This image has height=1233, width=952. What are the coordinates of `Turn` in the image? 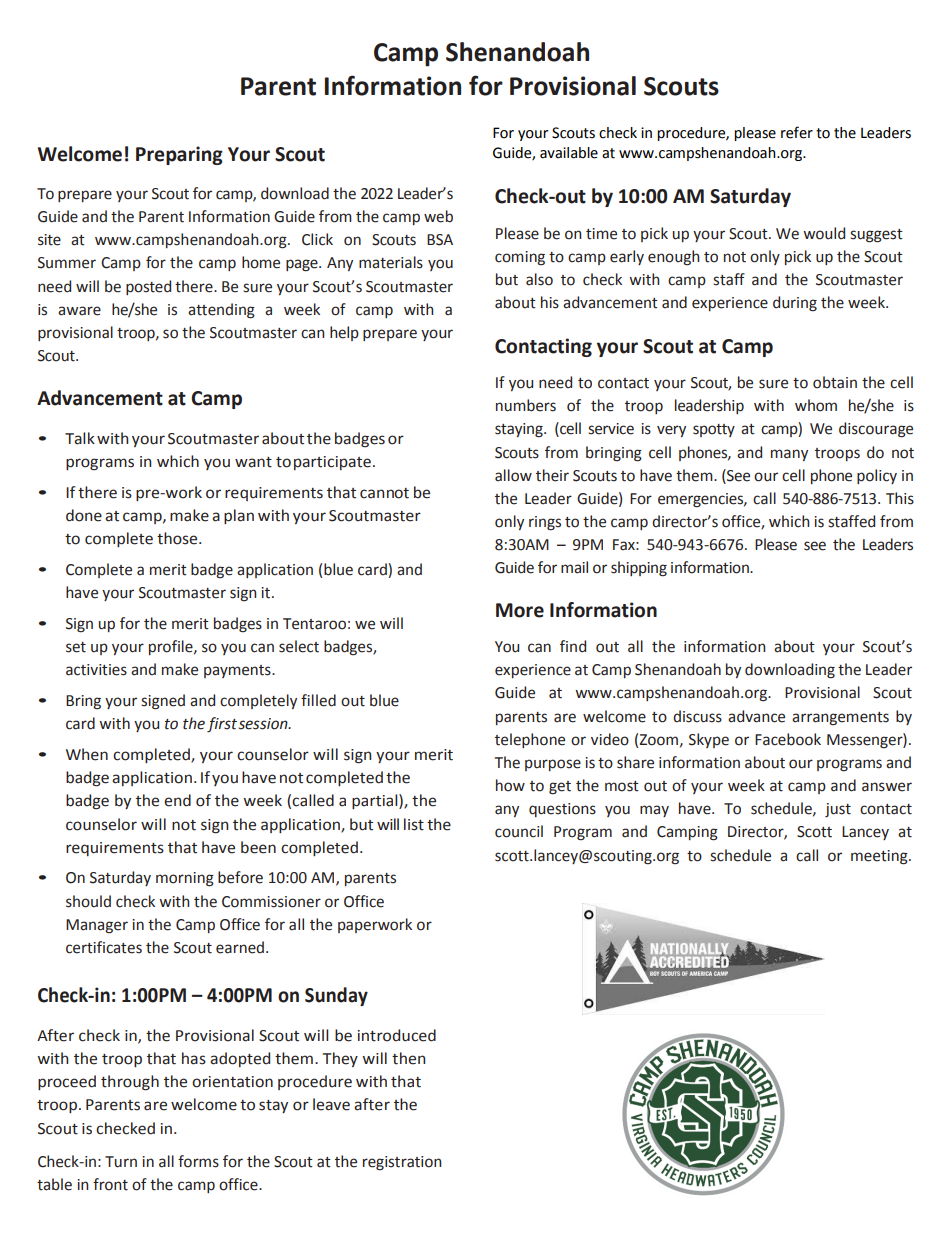 It's located at (121, 1162).
